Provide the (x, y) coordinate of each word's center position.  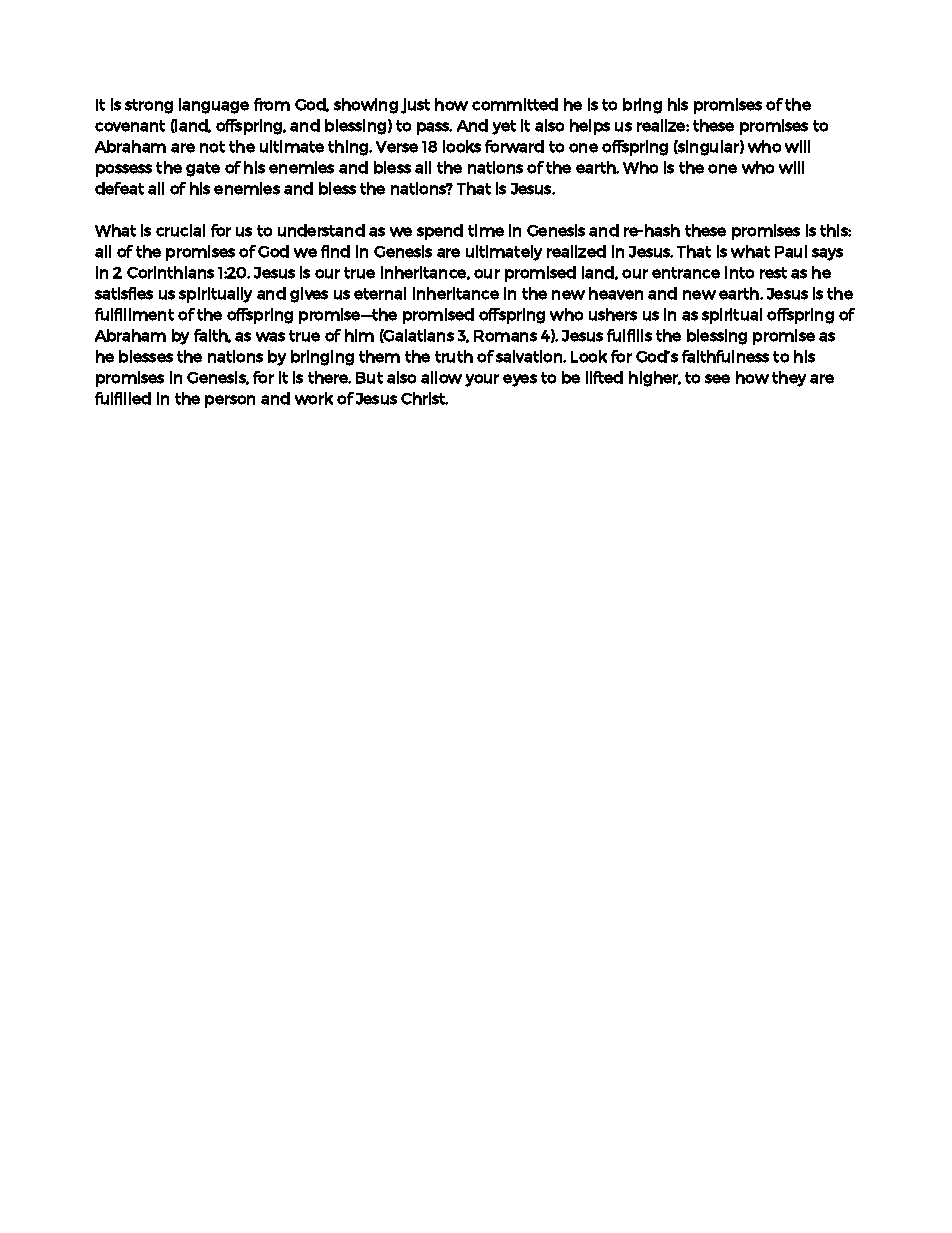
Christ (424, 398)
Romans (505, 336)
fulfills (629, 335)
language (214, 106)
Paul (791, 251)
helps (590, 127)
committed (515, 104)
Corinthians (170, 272)
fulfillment (134, 314)
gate (203, 169)
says (827, 254)
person (230, 401)
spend (440, 232)
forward (514, 146)
